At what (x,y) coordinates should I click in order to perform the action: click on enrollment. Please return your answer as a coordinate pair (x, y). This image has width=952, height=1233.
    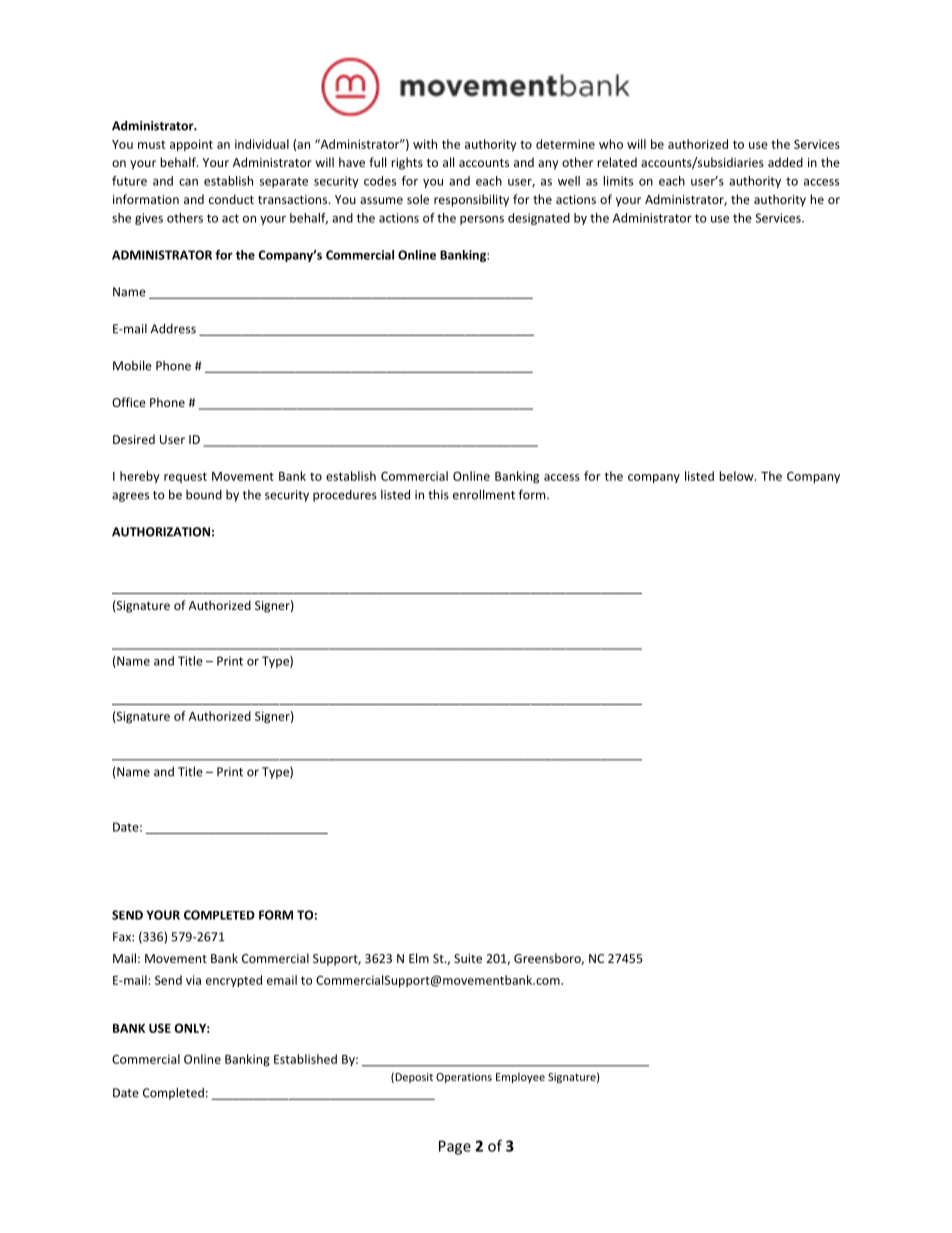
    Looking at the image, I should click on (484, 494).
